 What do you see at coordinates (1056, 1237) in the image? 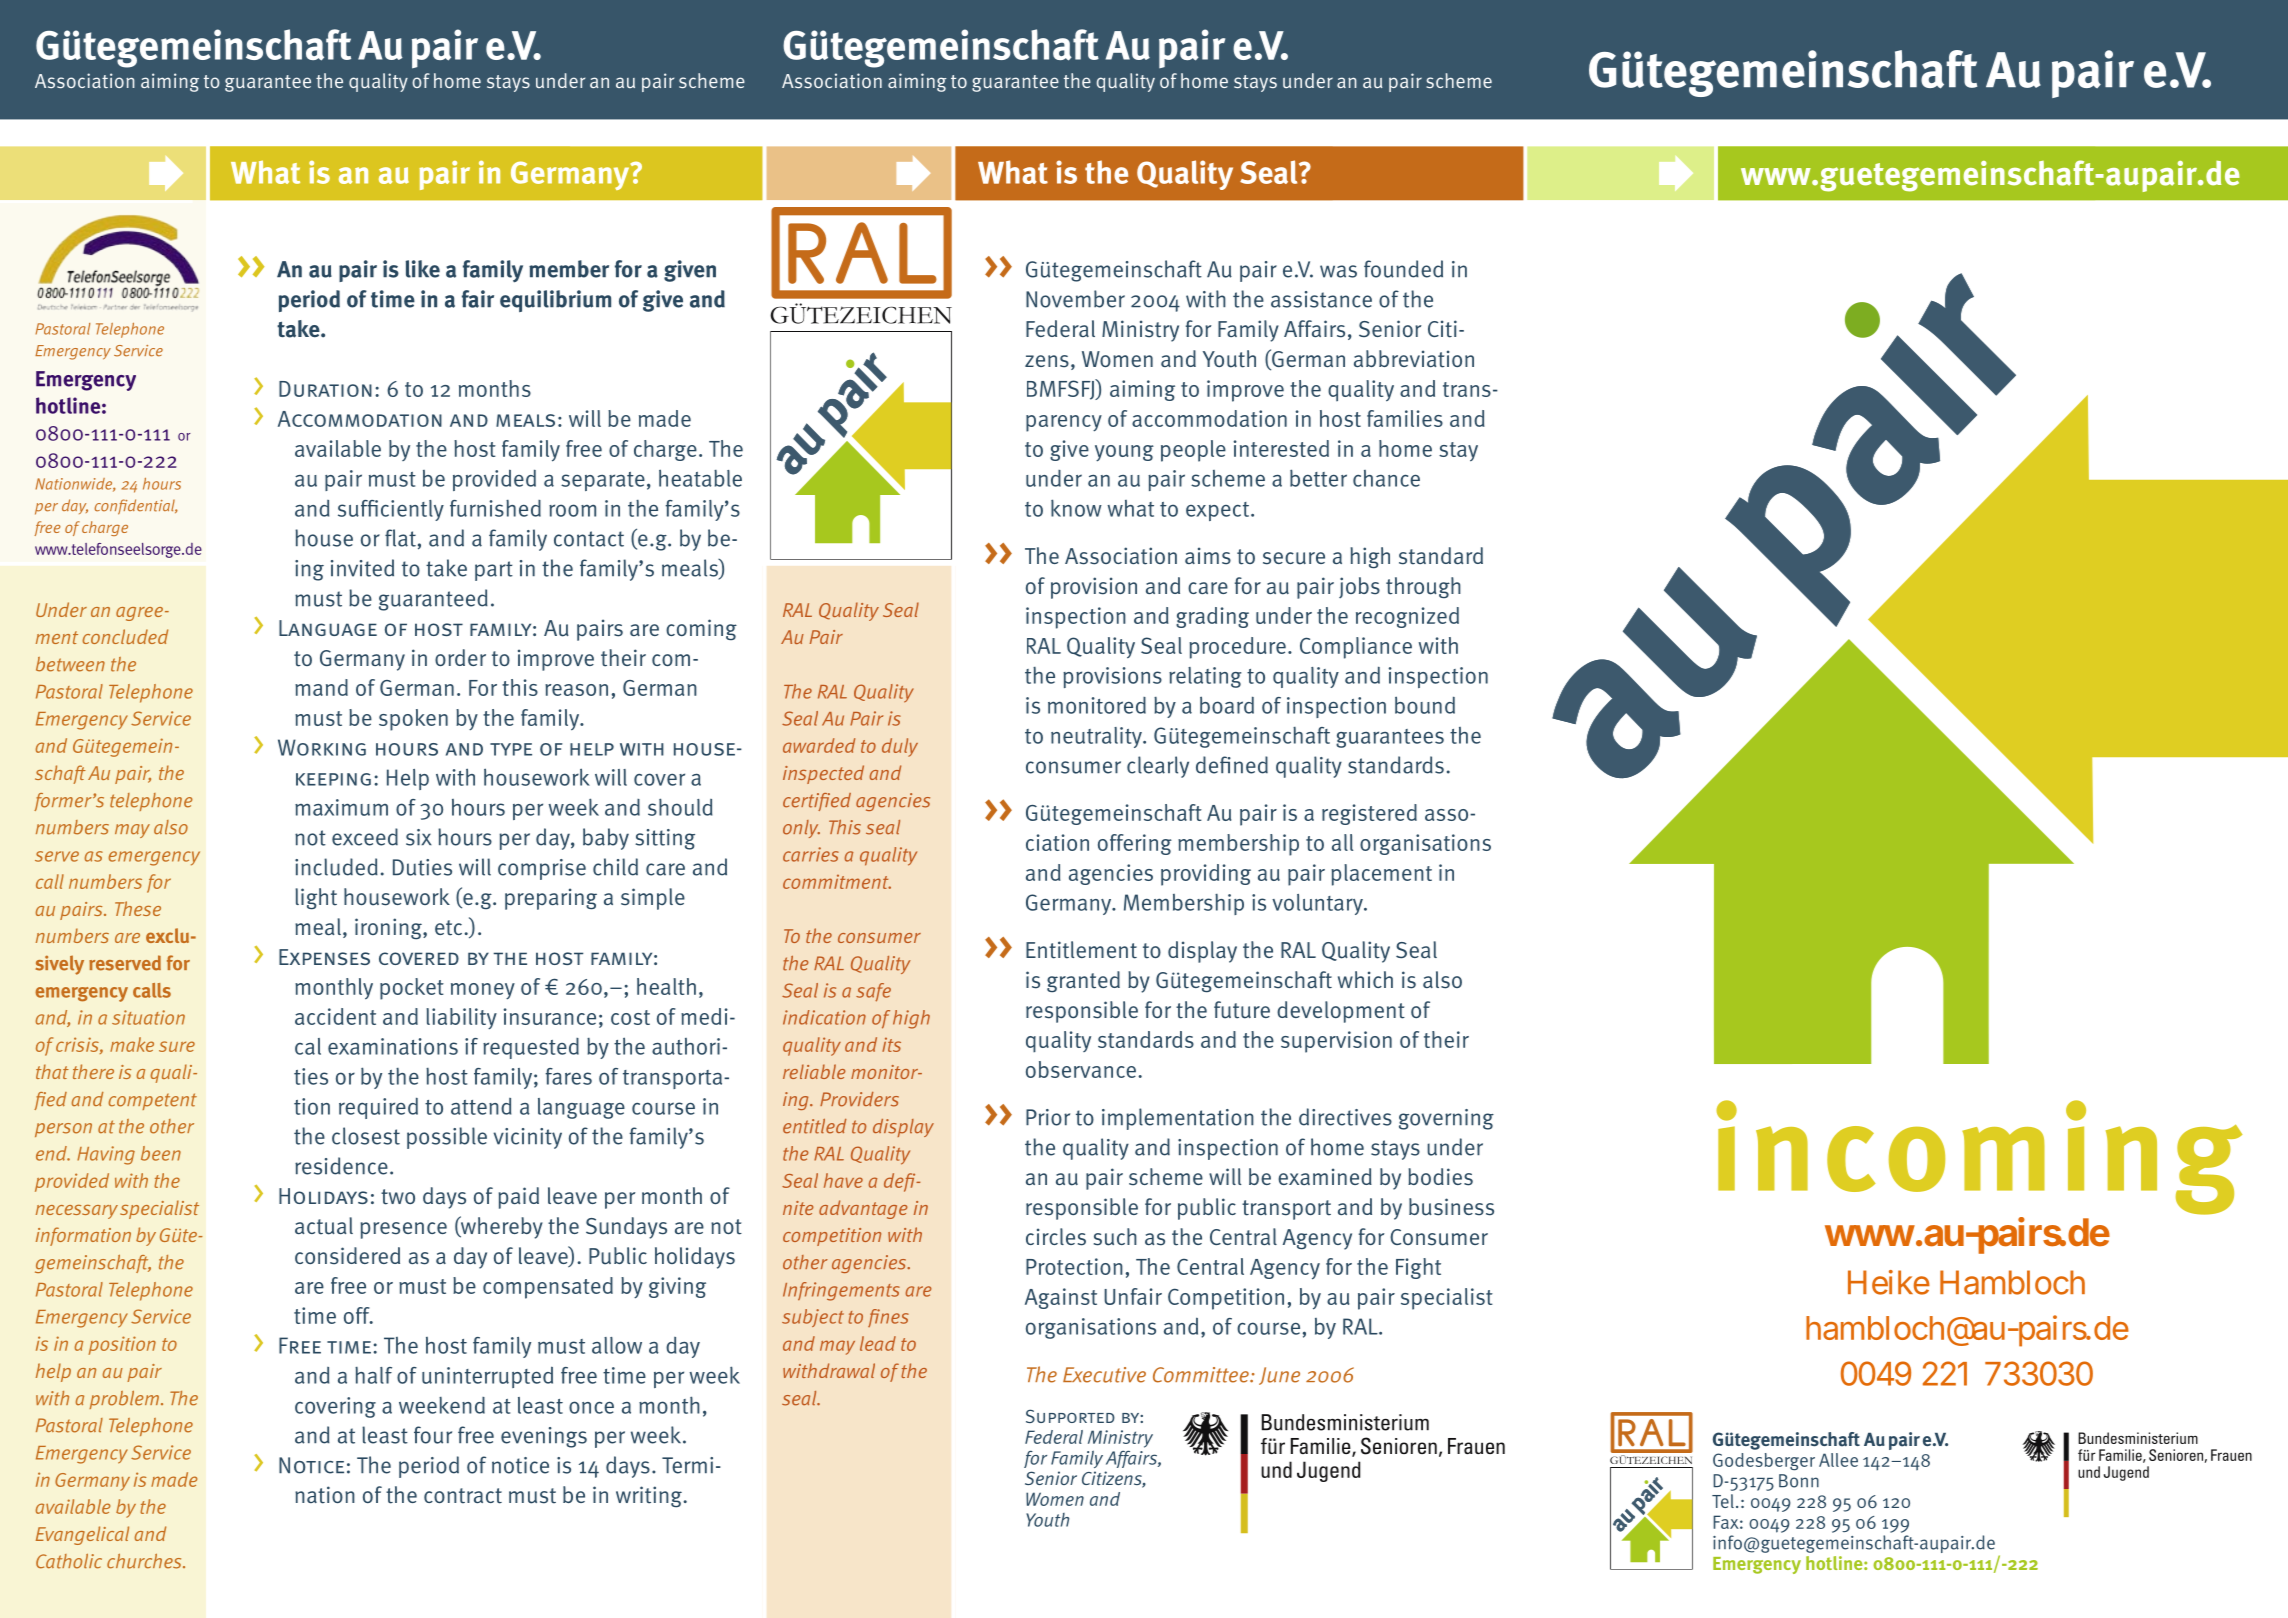
I see `circles` at bounding box center [1056, 1237].
